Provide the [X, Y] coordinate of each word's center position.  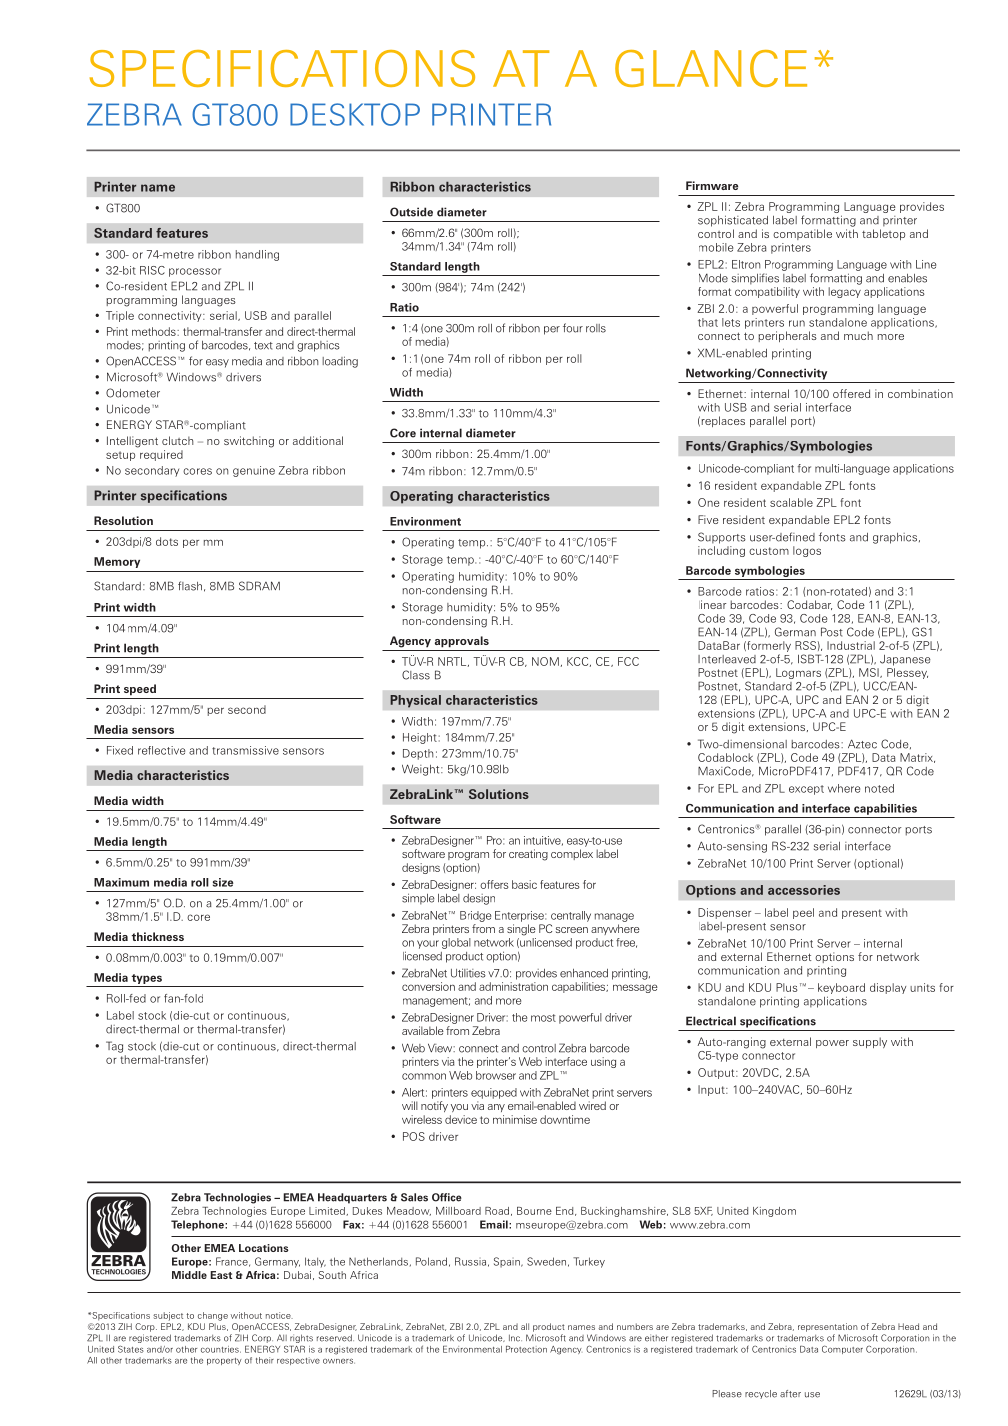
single [521, 930]
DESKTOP [355, 114]
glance [711, 68]
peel [803, 913]
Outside [411, 212]
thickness [158, 936]
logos [807, 551]
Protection [526, 1349]
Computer [842, 1349]
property [224, 1361]
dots [167, 541]
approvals [462, 642]
